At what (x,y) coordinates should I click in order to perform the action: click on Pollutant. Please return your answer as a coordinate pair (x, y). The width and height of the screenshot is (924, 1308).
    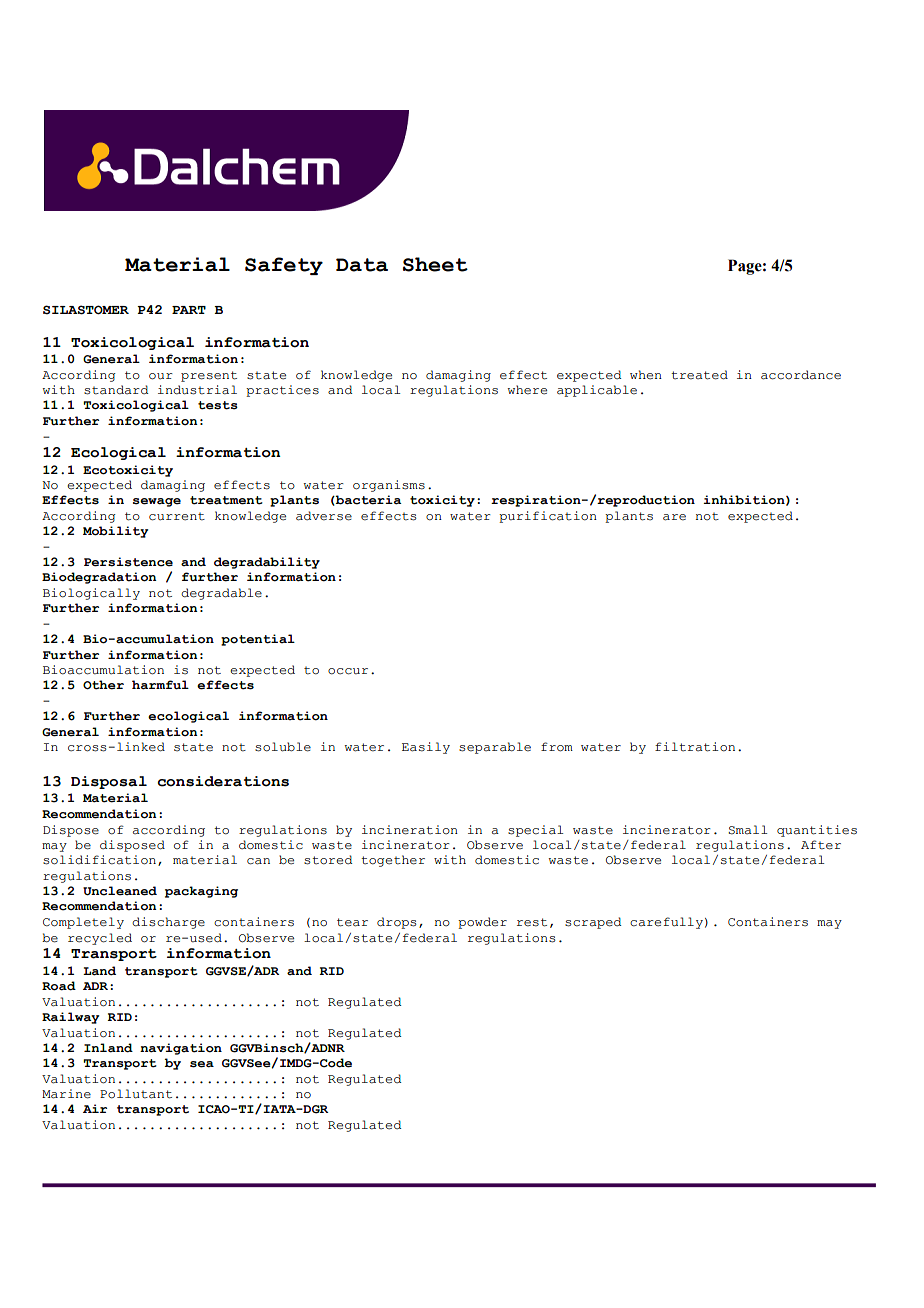
    Looking at the image, I should click on (136, 1094).
